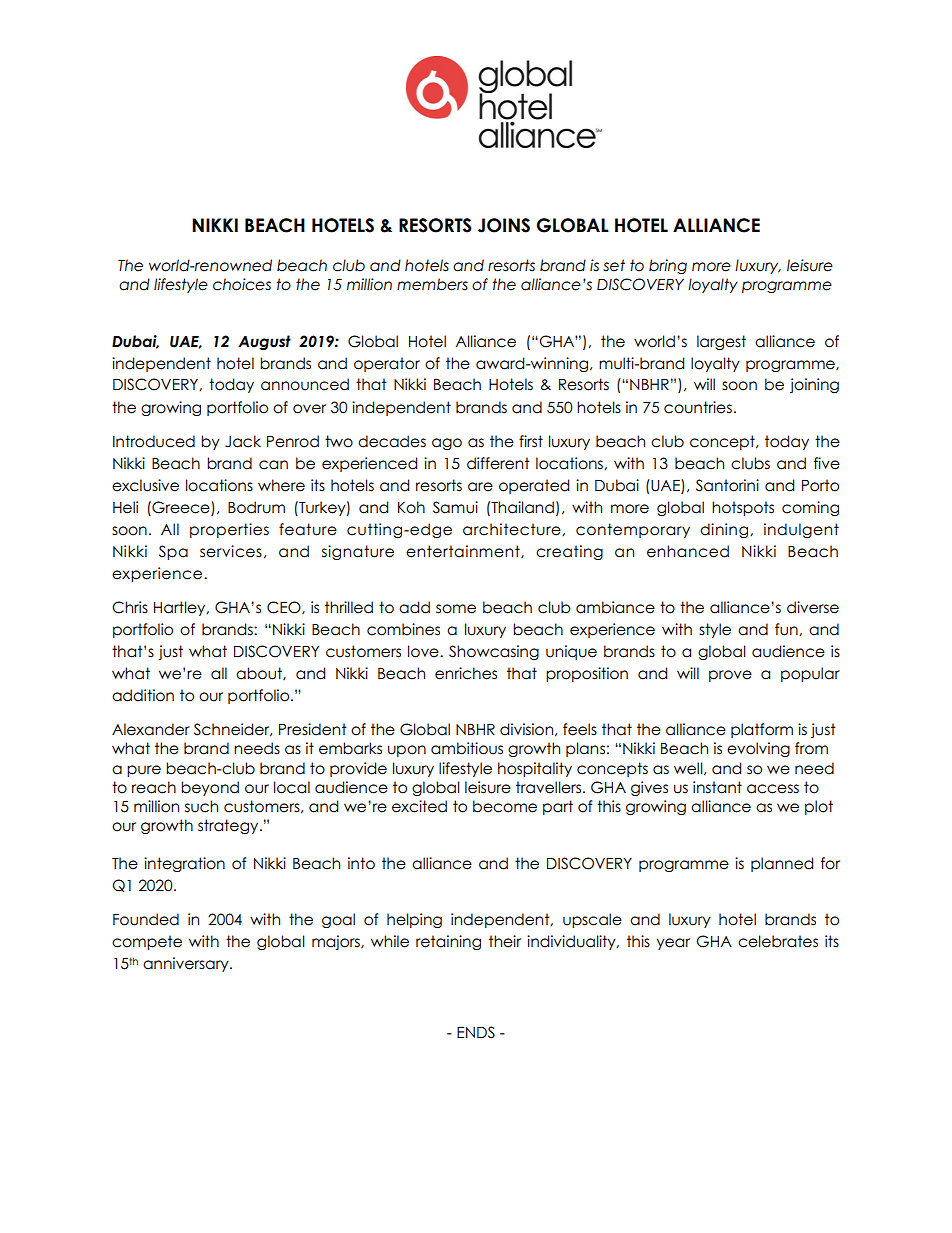 The height and width of the page is (1233, 952). Describe the element at coordinates (143, 695) in the page. I see `addition` at that location.
